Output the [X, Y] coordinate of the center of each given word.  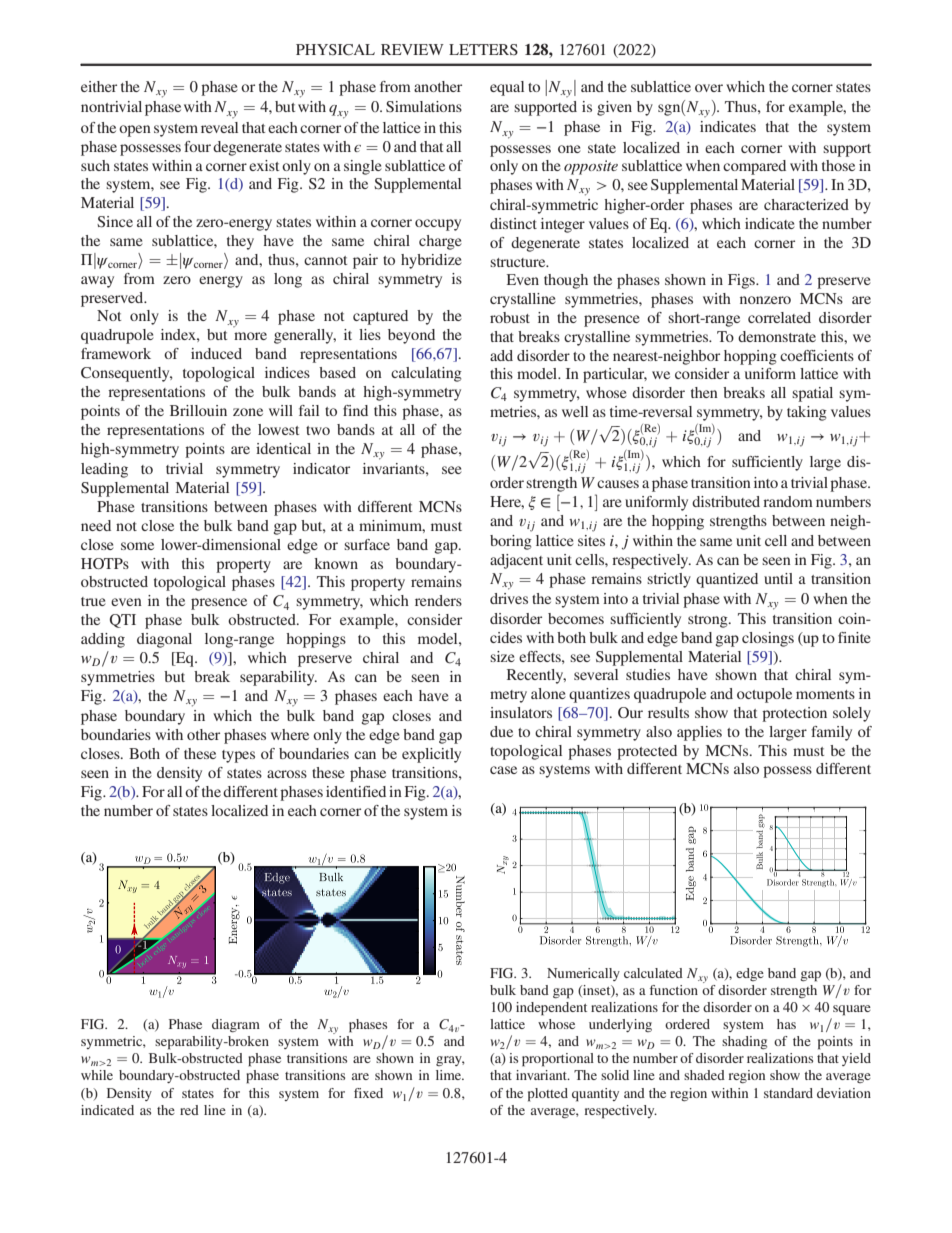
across [287, 774]
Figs [742, 281]
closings [768, 639]
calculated [653, 973]
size [502, 656]
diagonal [164, 640]
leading [104, 470]
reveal [219, 127]
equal [507, 88]
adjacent [516, 561]
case [503, 770]
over [709, 88]
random [788, 501]
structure [519, 262]
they [240, 242]
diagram [236, 1025]
